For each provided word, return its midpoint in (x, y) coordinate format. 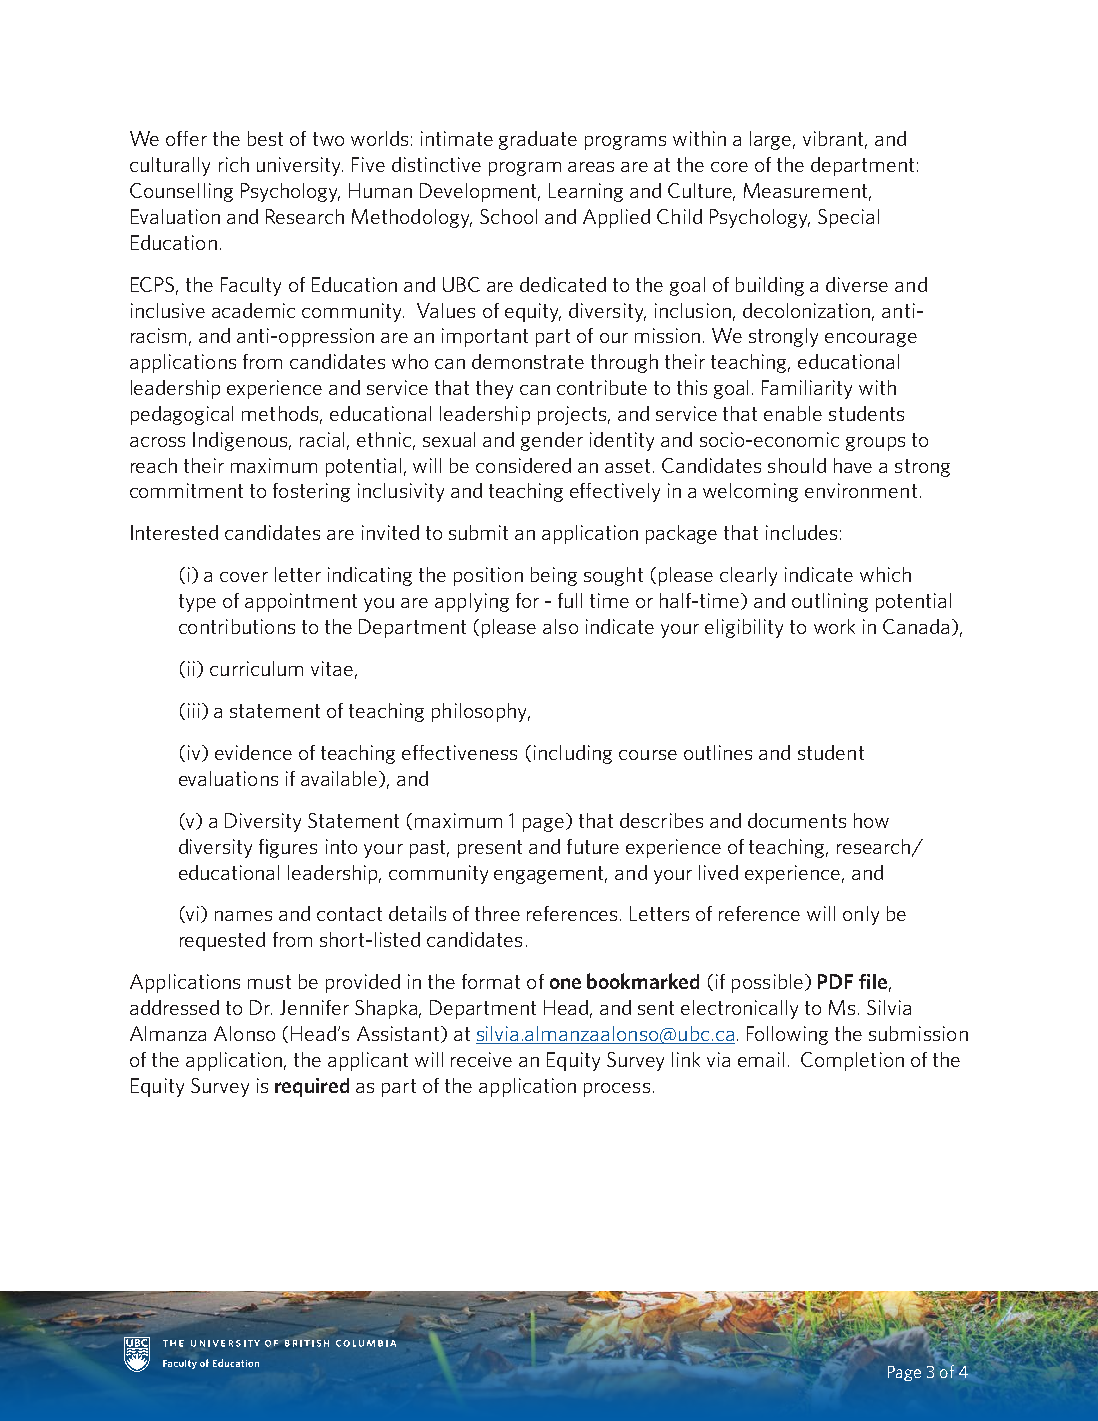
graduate (538, 140)
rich (234, 164)
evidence (253, 752)
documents (797, 820)
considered (523, 465)
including (573, 754)
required (312, 1087)
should (797, 465)
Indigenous (242, 441)
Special (848, 218)
